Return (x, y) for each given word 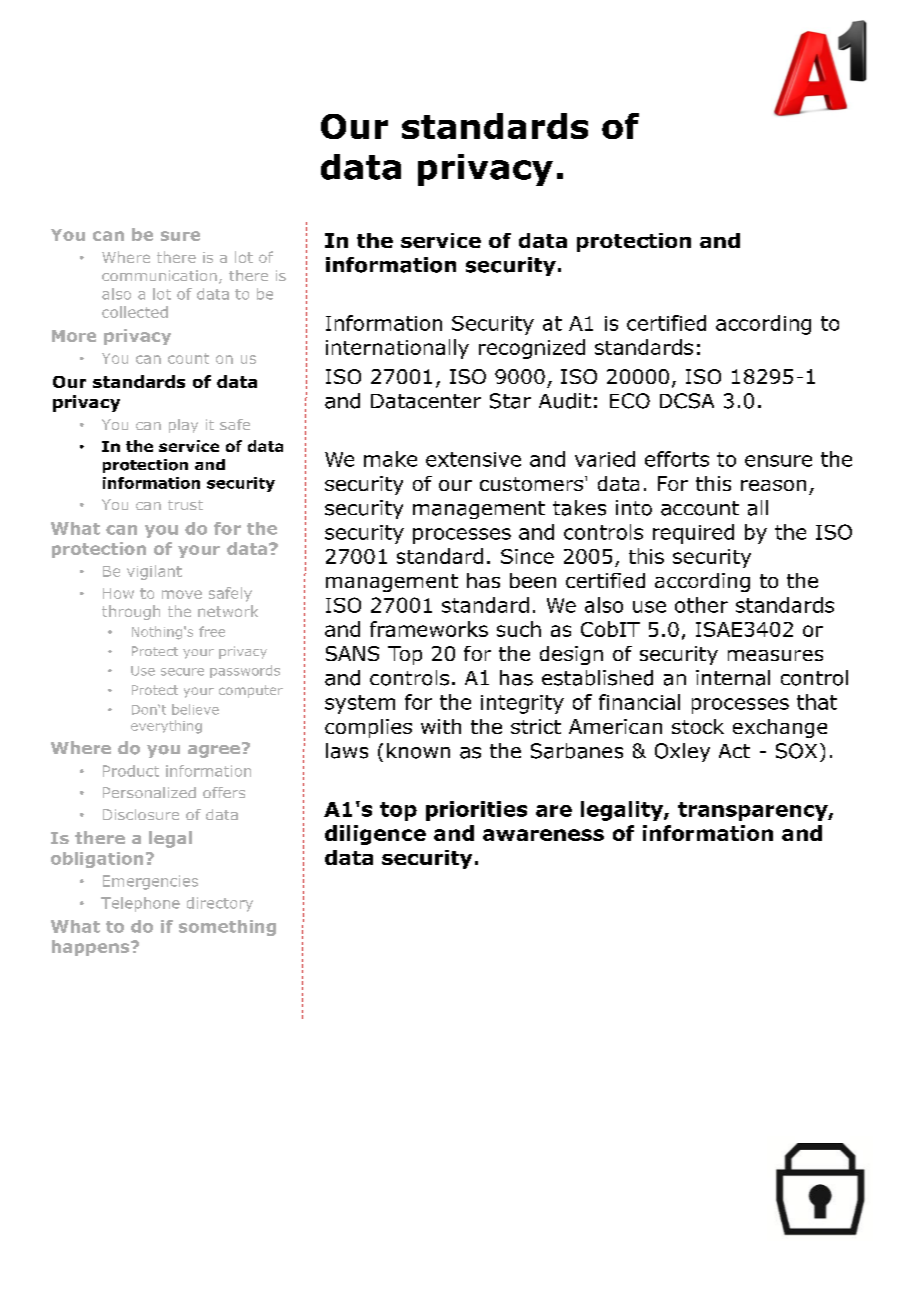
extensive (473, 459)
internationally (397, 349)
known (418, 751)
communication (159, 275)
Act (734, 751)
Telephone (140, 904)
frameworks (429, 629)
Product (131, 771)
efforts (677, 459)
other (701, 605)
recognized (532, 349)
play (183, 426)
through (131, 612)
